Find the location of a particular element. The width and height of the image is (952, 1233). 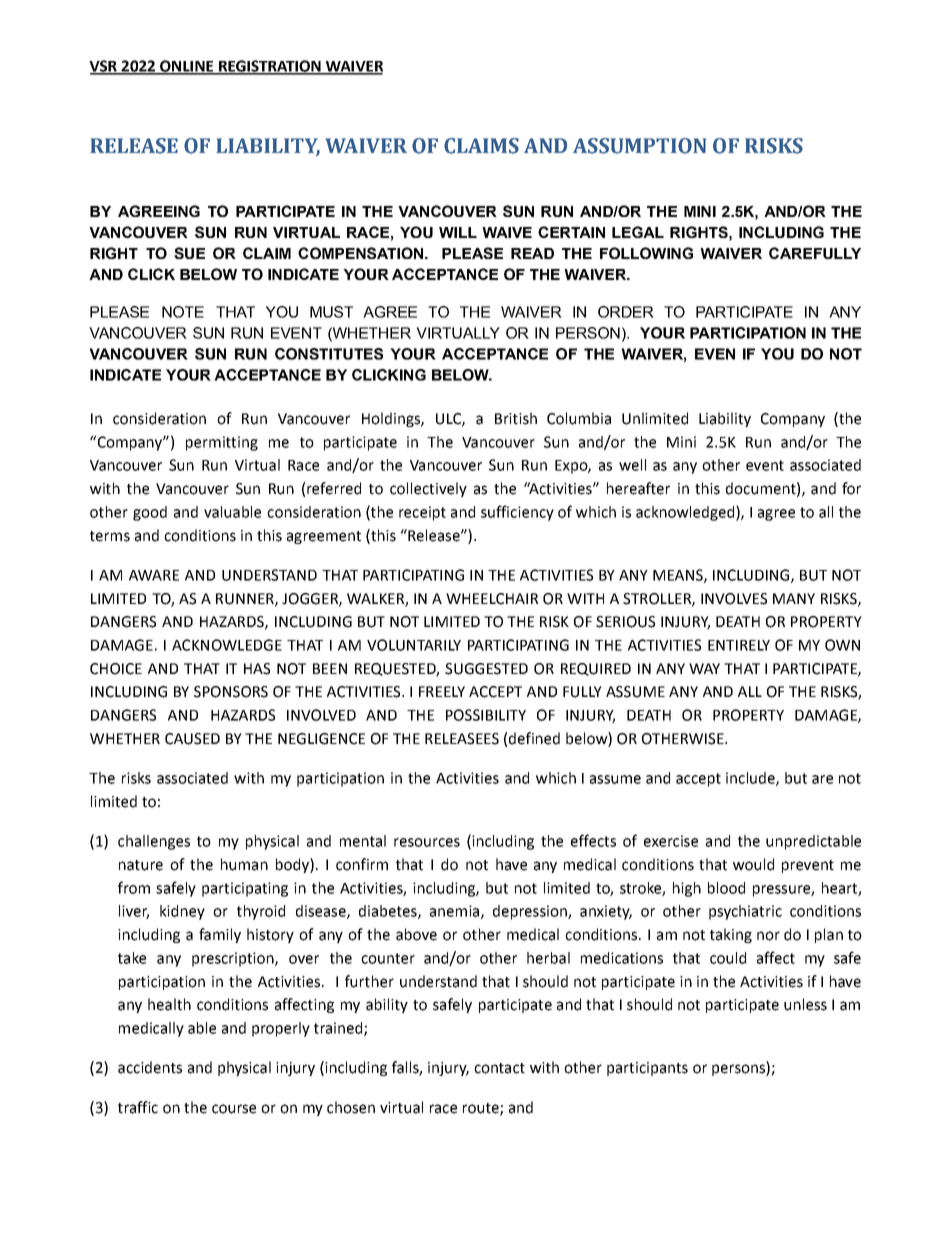

CAUSED is located at coordinates (192, 739).
